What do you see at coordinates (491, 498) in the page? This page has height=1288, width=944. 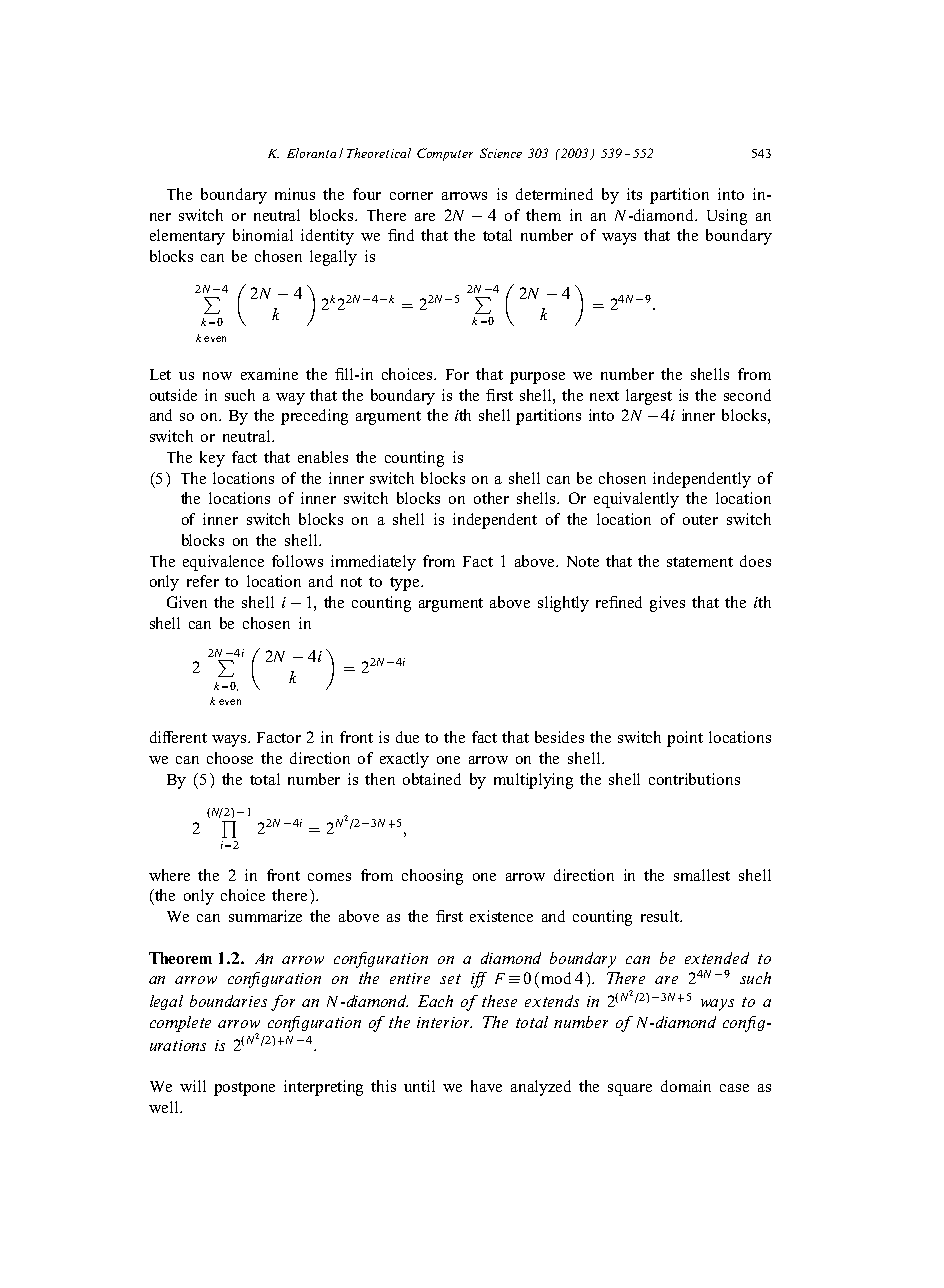 I see `other` at bounding box center [491, 498].
